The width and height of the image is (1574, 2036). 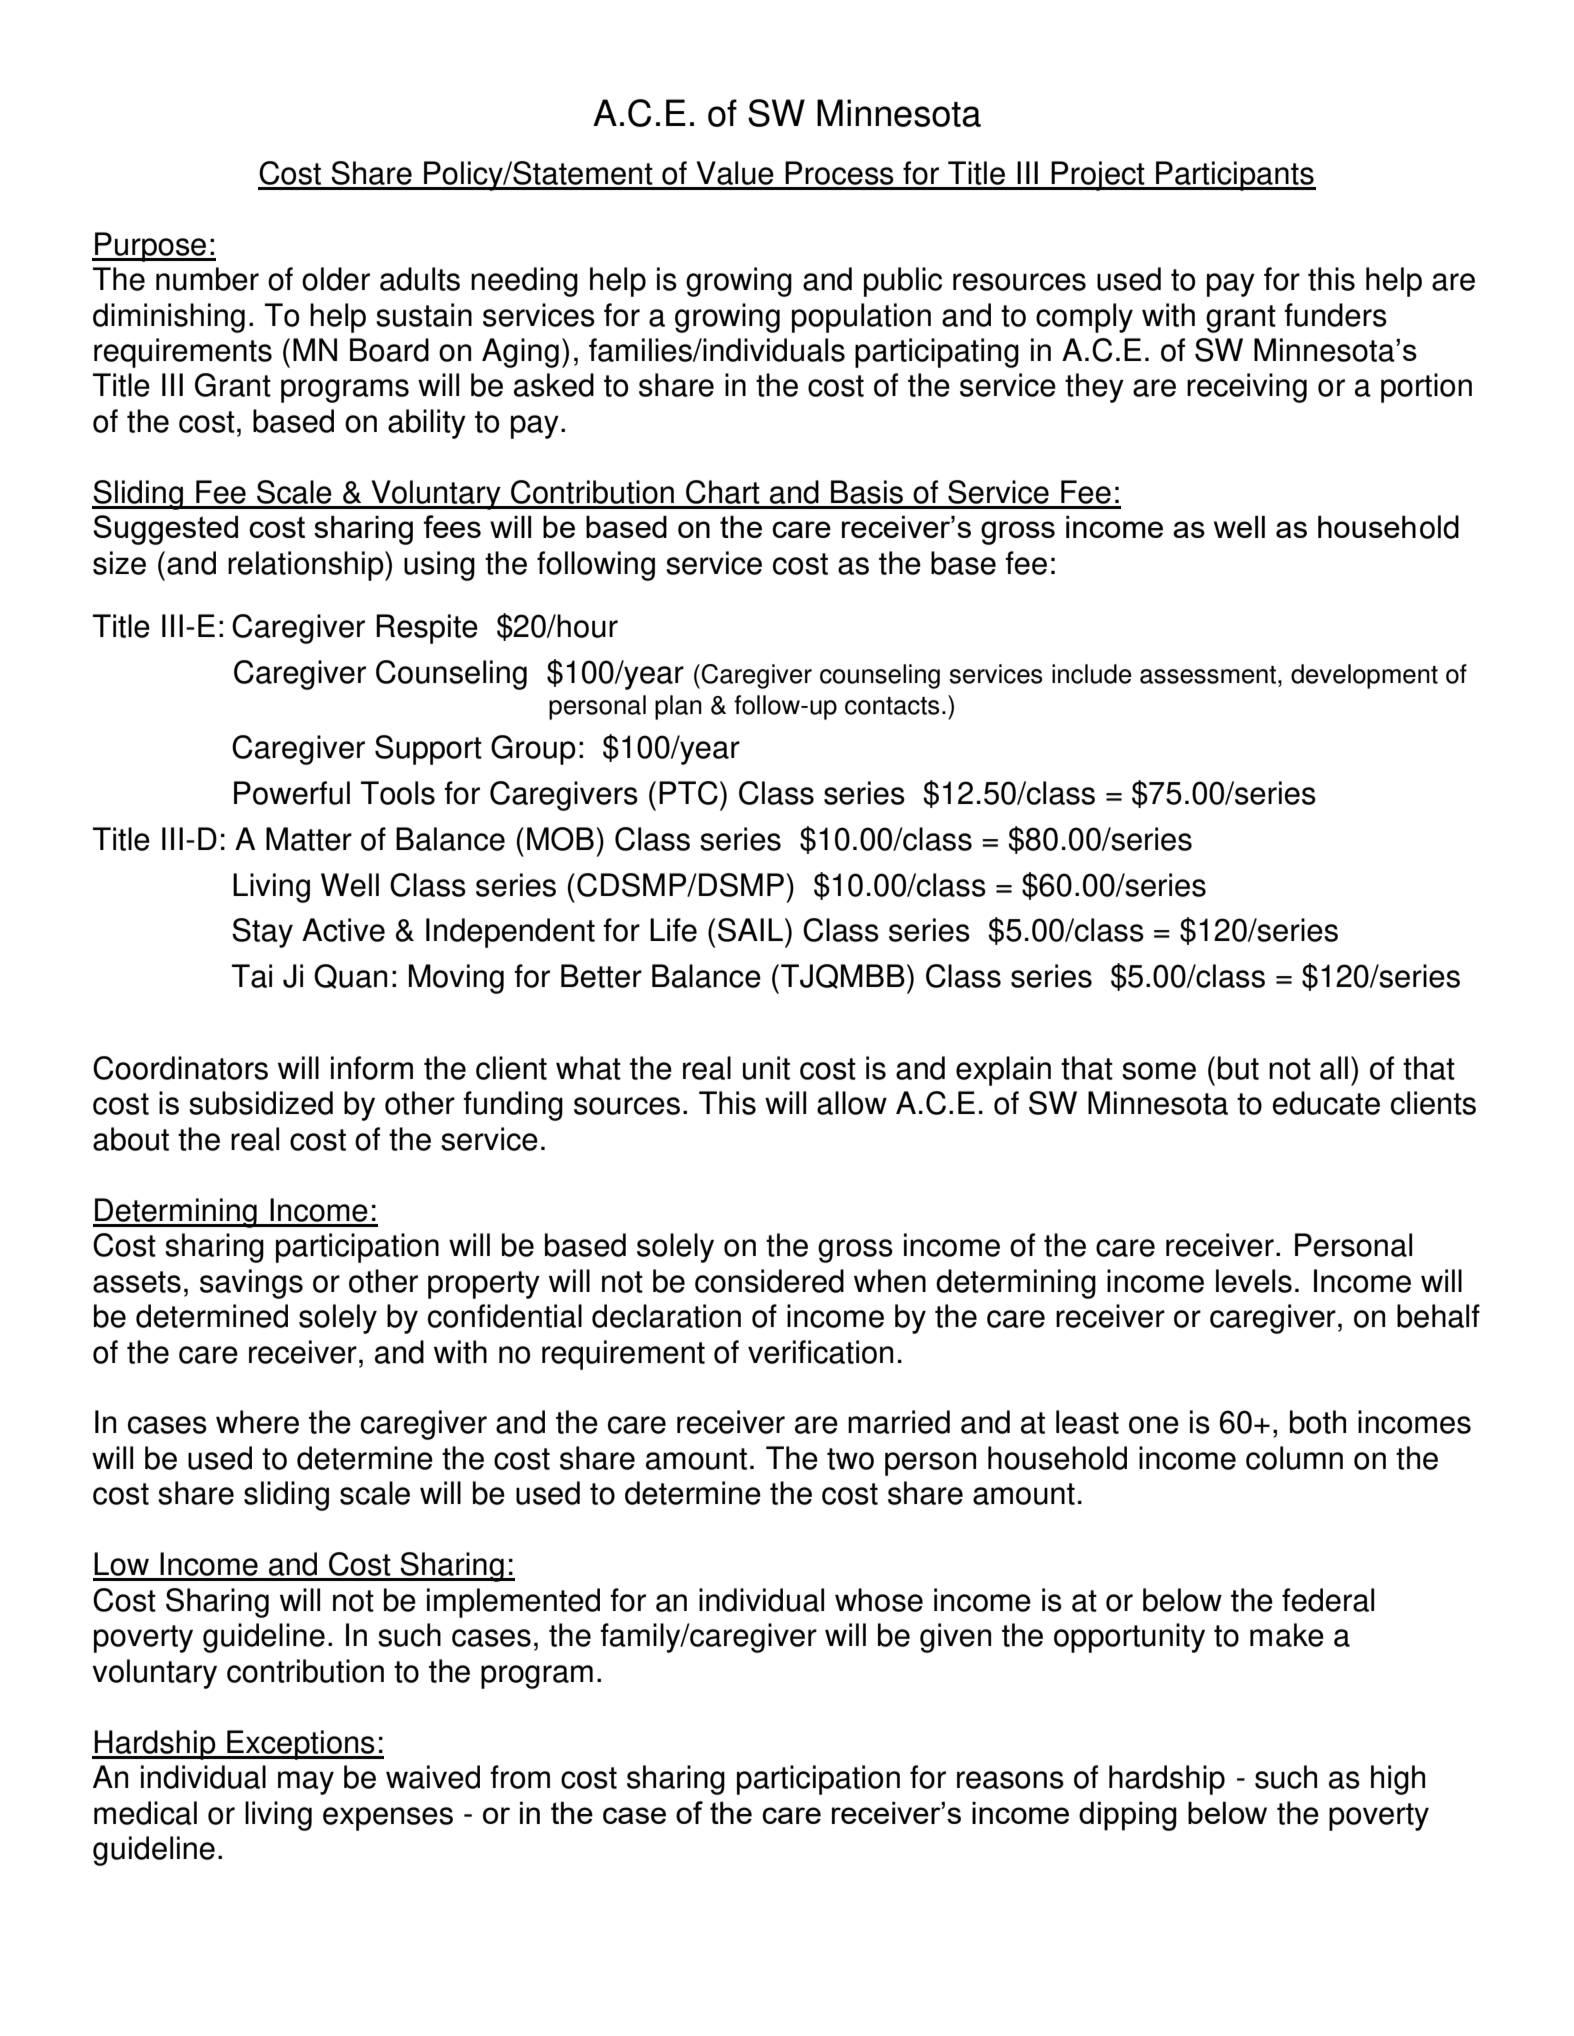 What do you see at coordinates (350, 976) in the image?
I see `Quan` at bounding box center [350, 976].
